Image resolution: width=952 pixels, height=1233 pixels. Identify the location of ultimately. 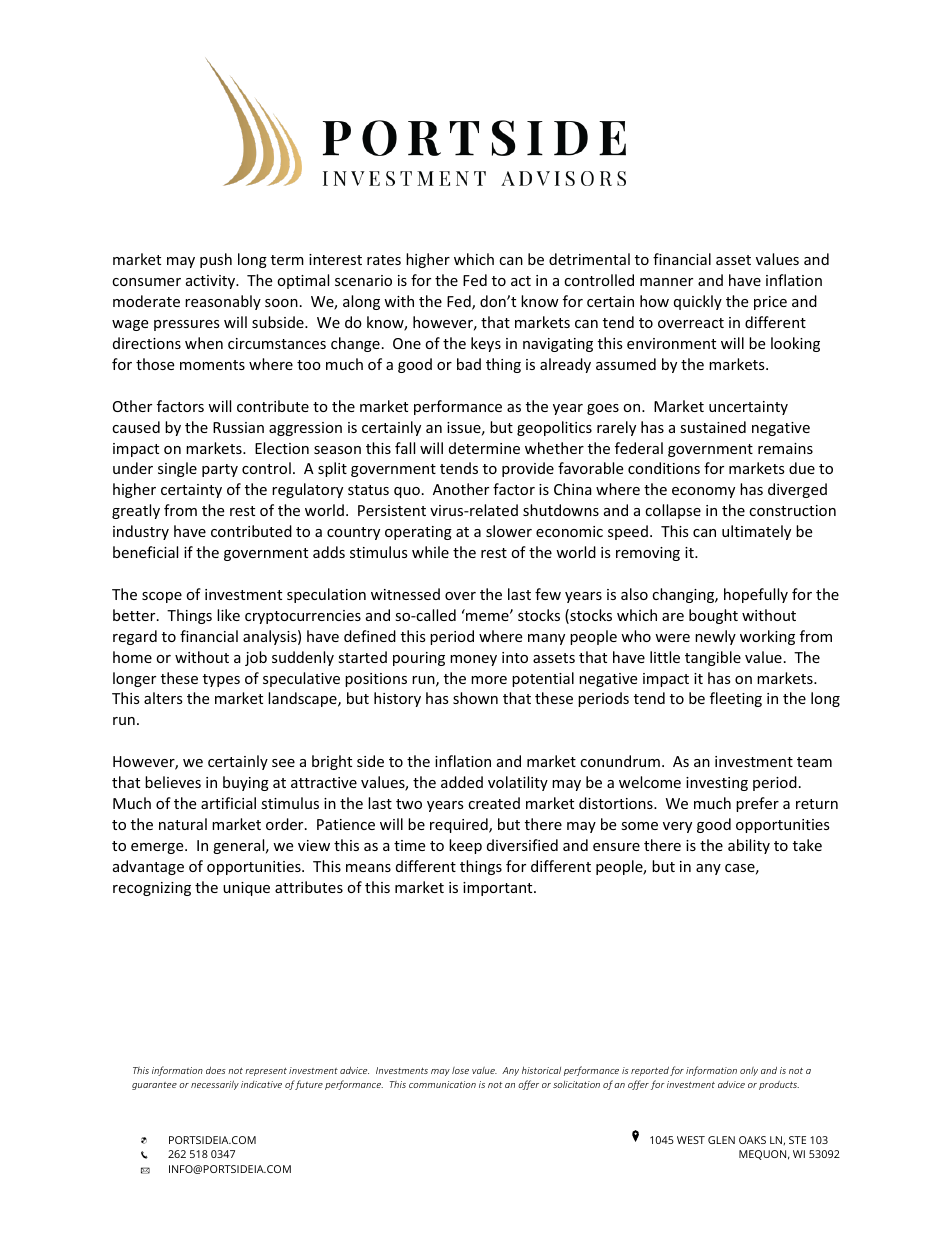
(756, 532).
